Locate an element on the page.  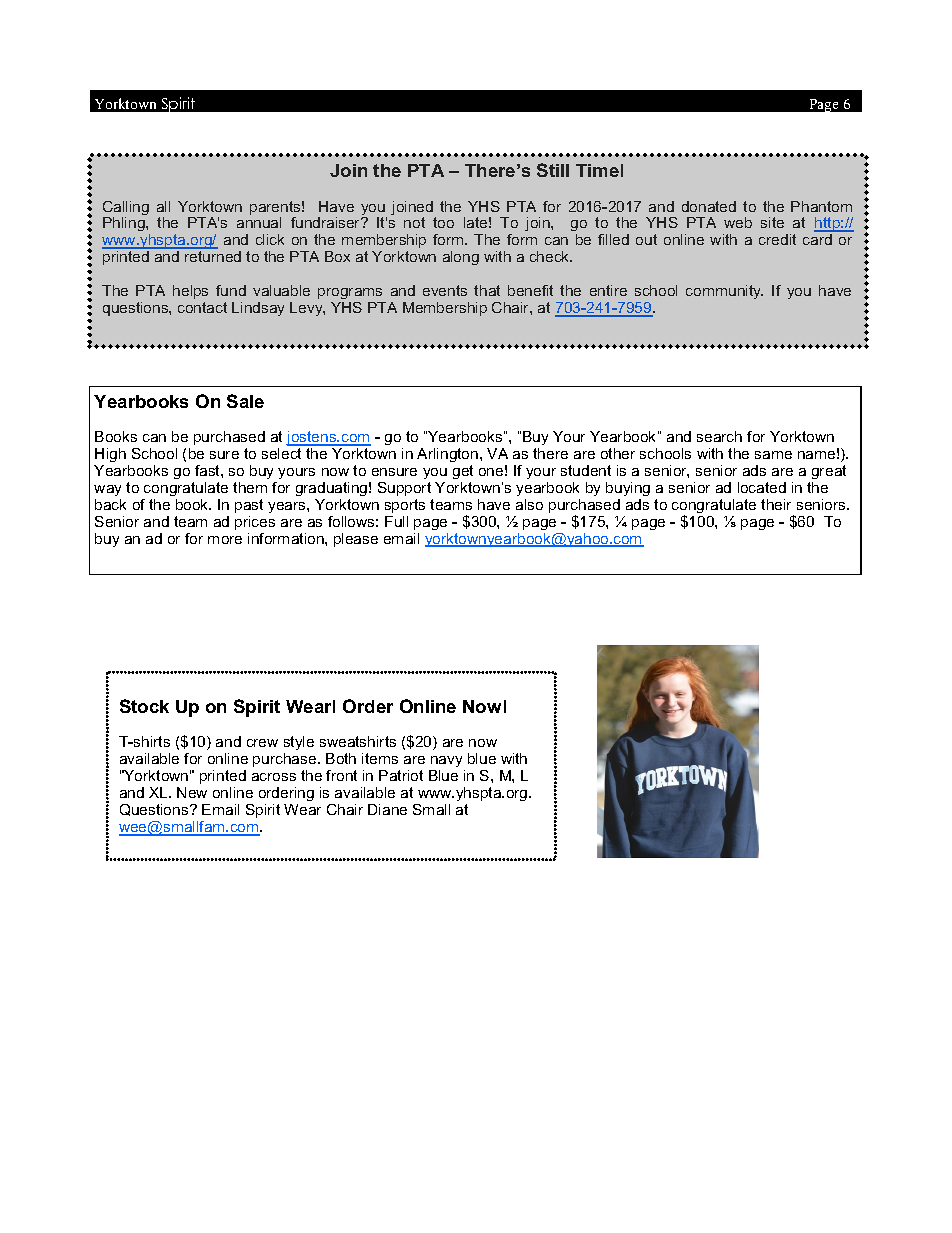
donated is located at coordinates (709, 206).
